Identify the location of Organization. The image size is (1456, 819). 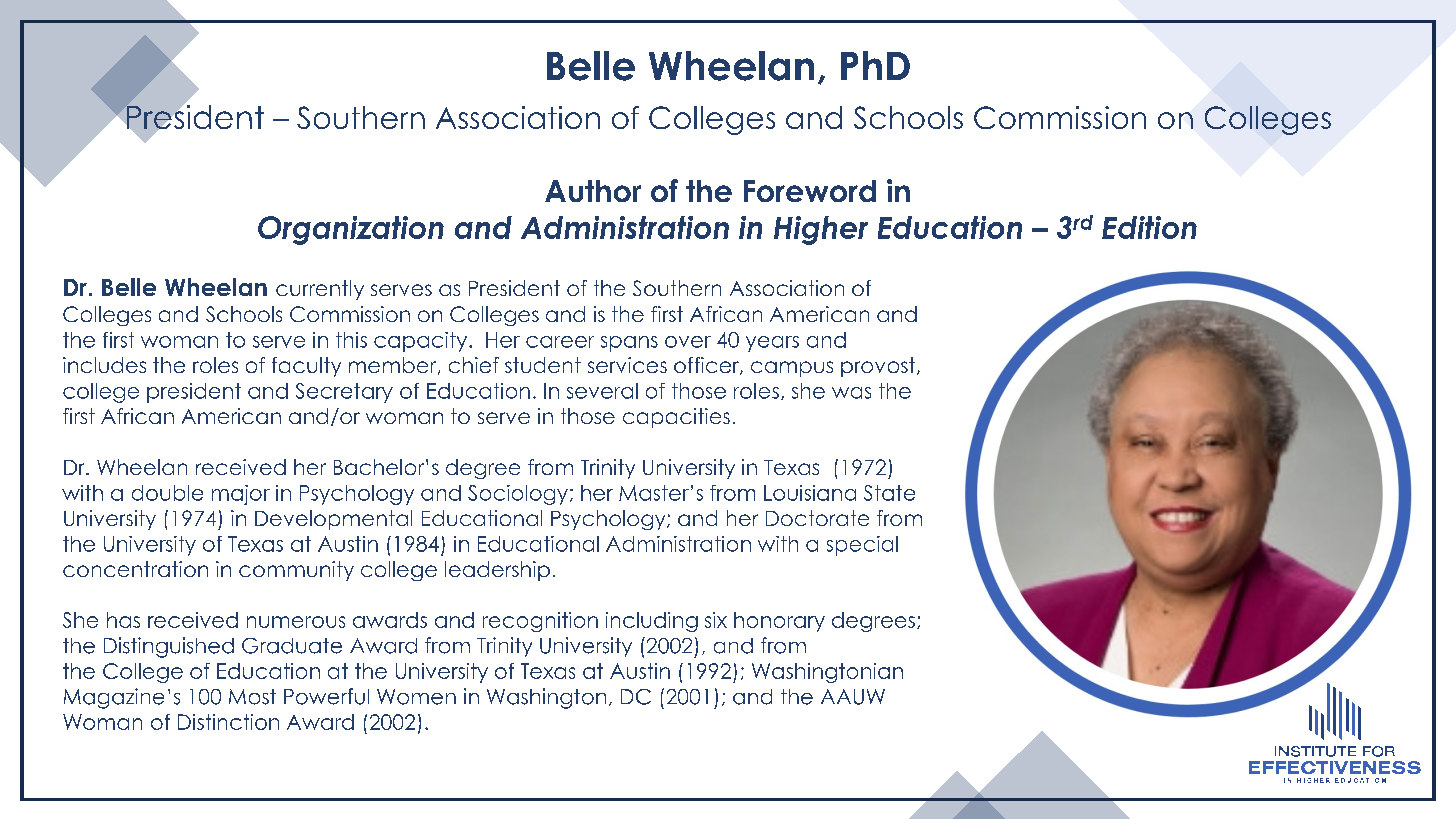
(351, 230).
